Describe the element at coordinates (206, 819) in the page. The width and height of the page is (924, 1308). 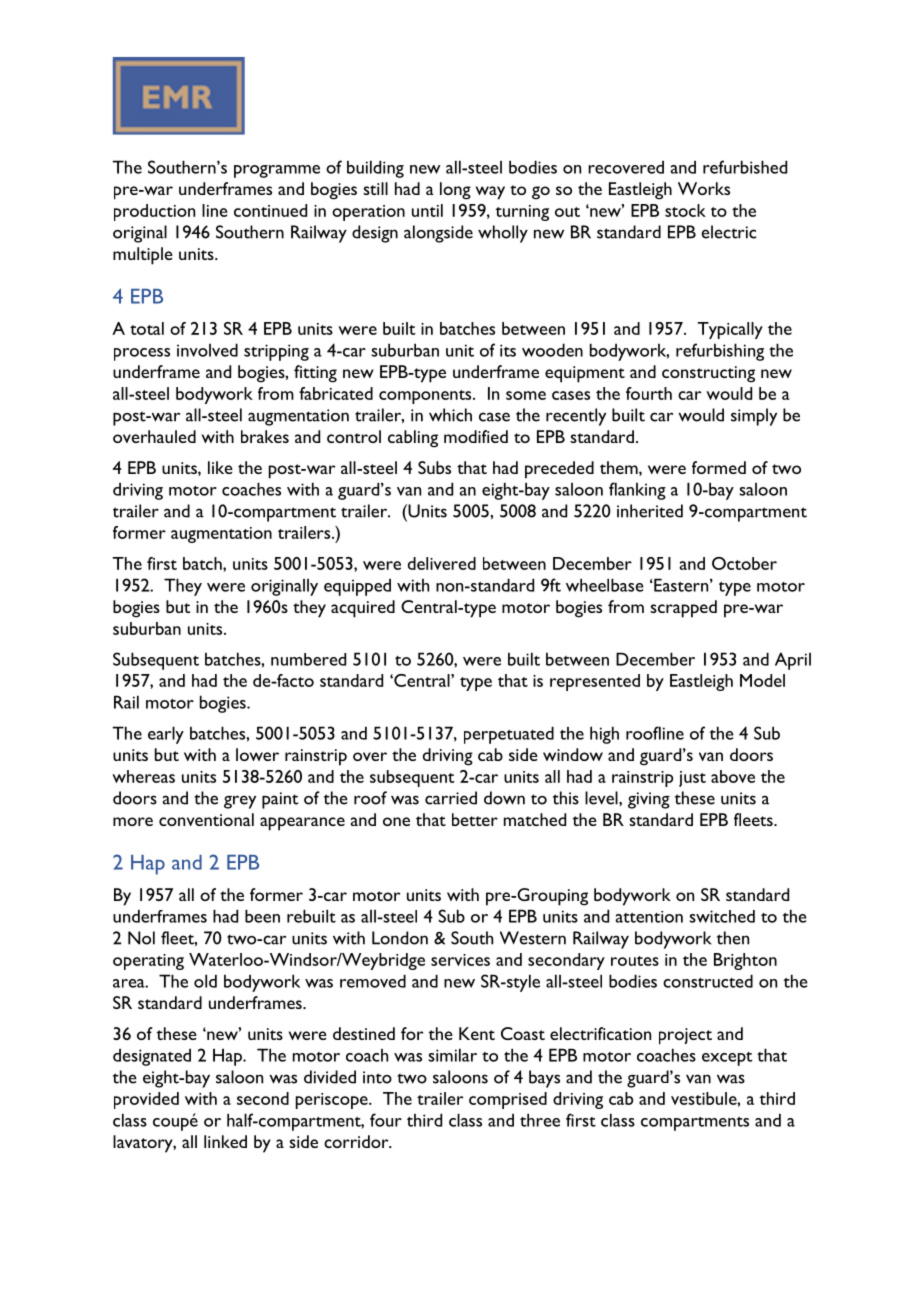
I see `conventional` at that location.
